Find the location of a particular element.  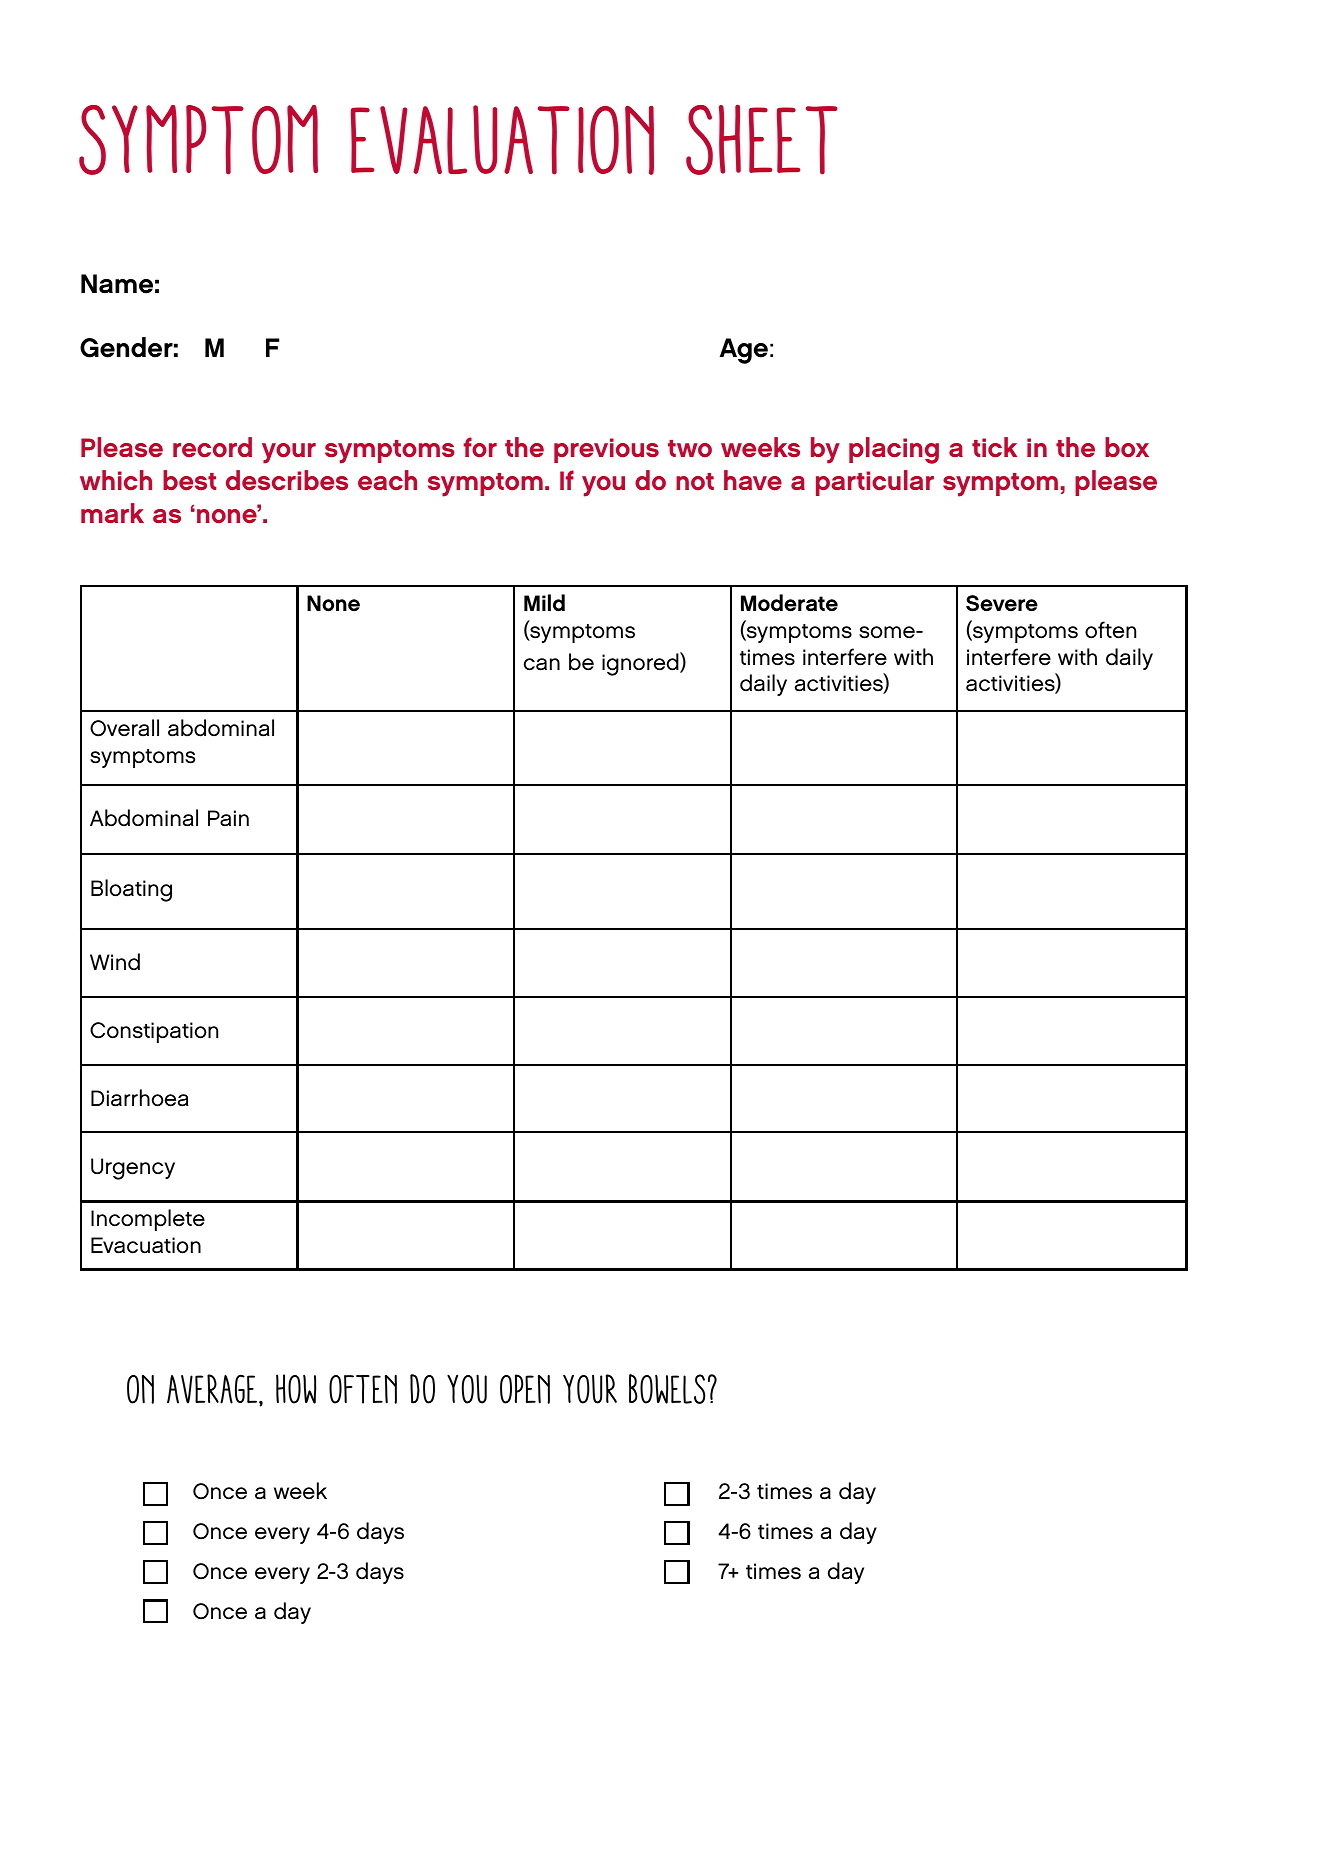

Pain is located at coordinates (228, 818).
